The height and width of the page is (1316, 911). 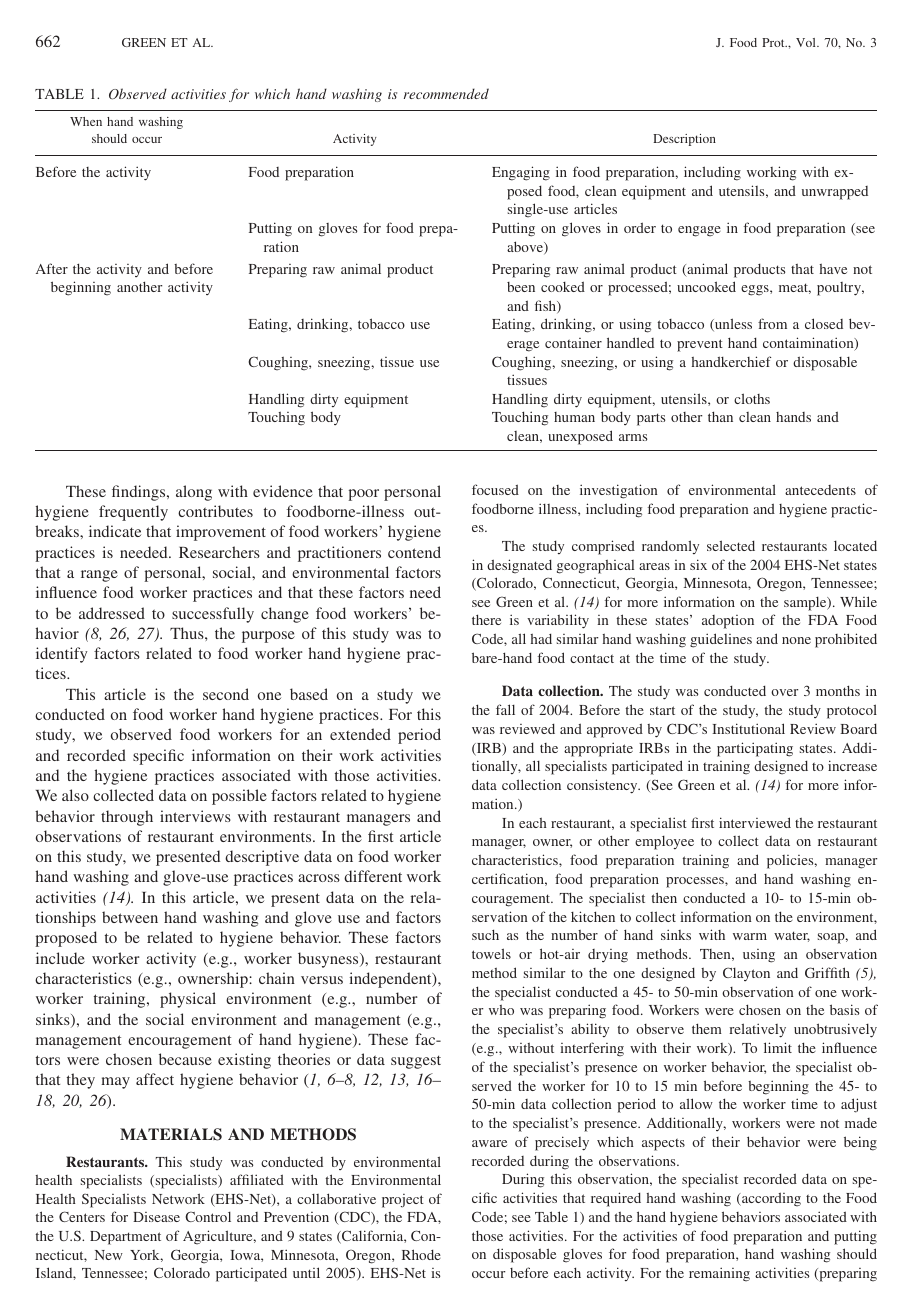 I want to click on Vol, so click(x=807, y=42).
